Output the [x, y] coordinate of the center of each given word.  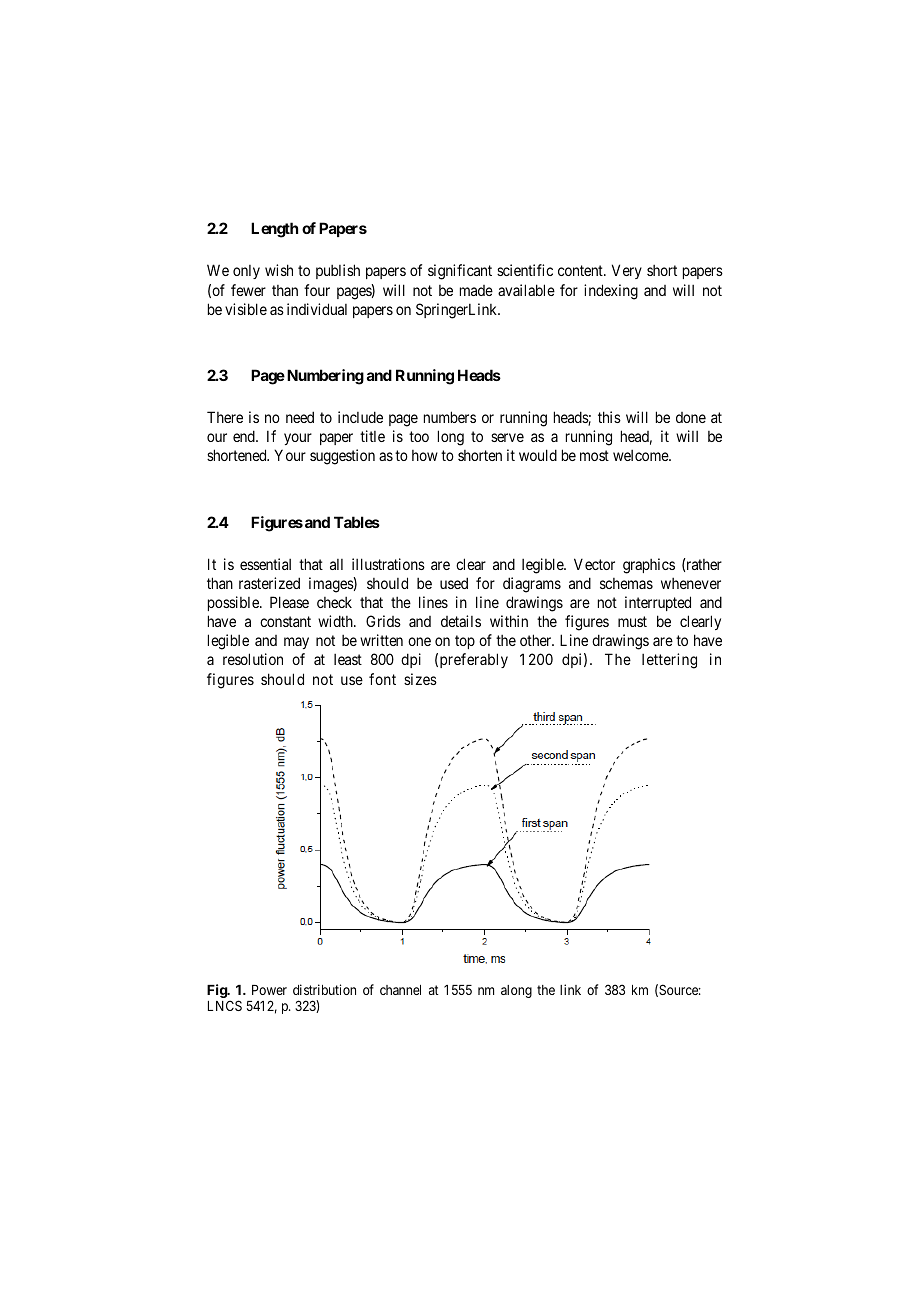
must [632, 621]
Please [289, 602]
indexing [611, 292]
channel [400, 990]
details [461, 621]
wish [279, 270]
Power [269, 990]
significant [460, 272]
